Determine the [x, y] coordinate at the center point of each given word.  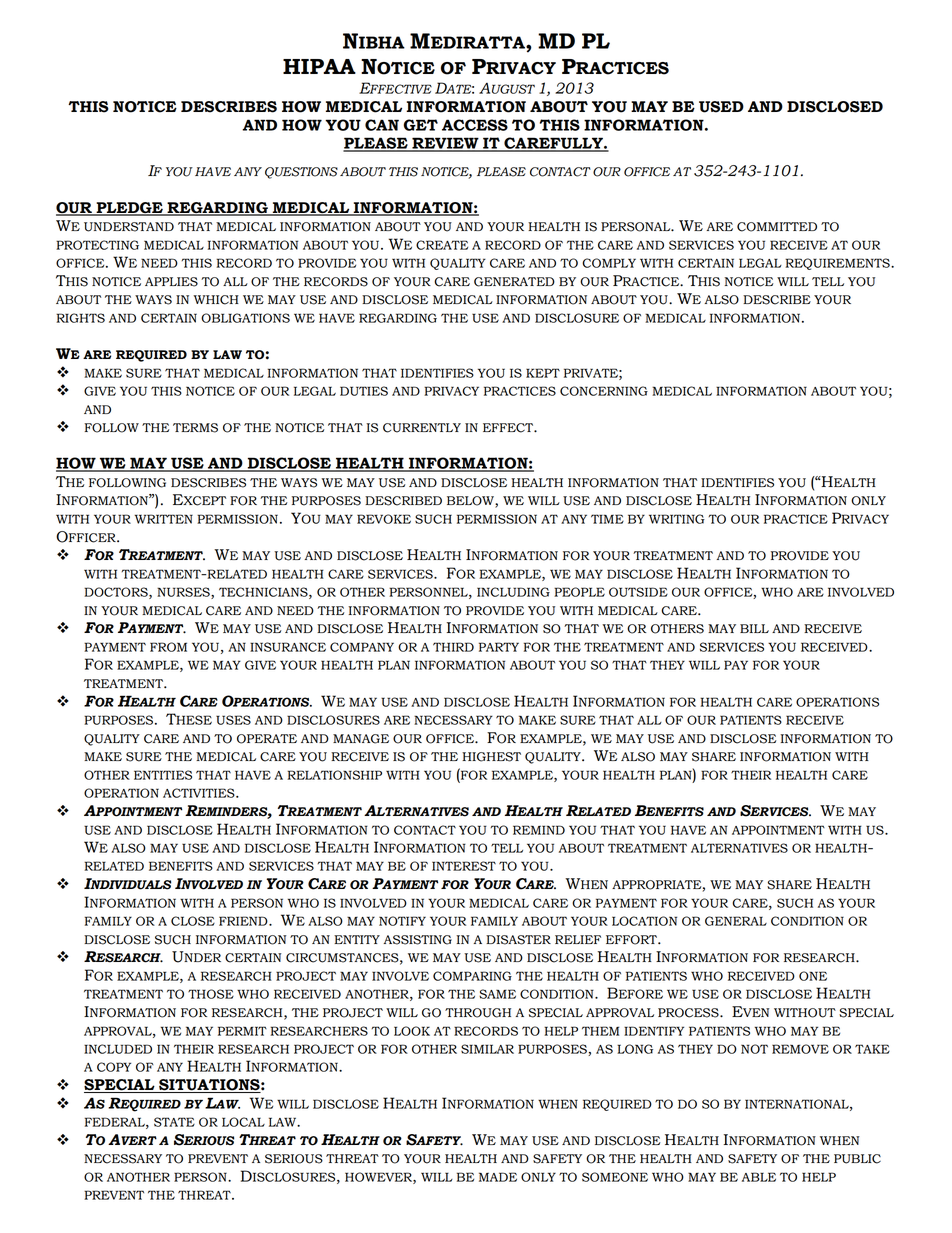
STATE [174, 1122]
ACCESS [475, 125]
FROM [168, 647]
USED [721, 107]
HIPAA [319, 66]
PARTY [499, 647]
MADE [498, 1177]
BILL [754, 628]
